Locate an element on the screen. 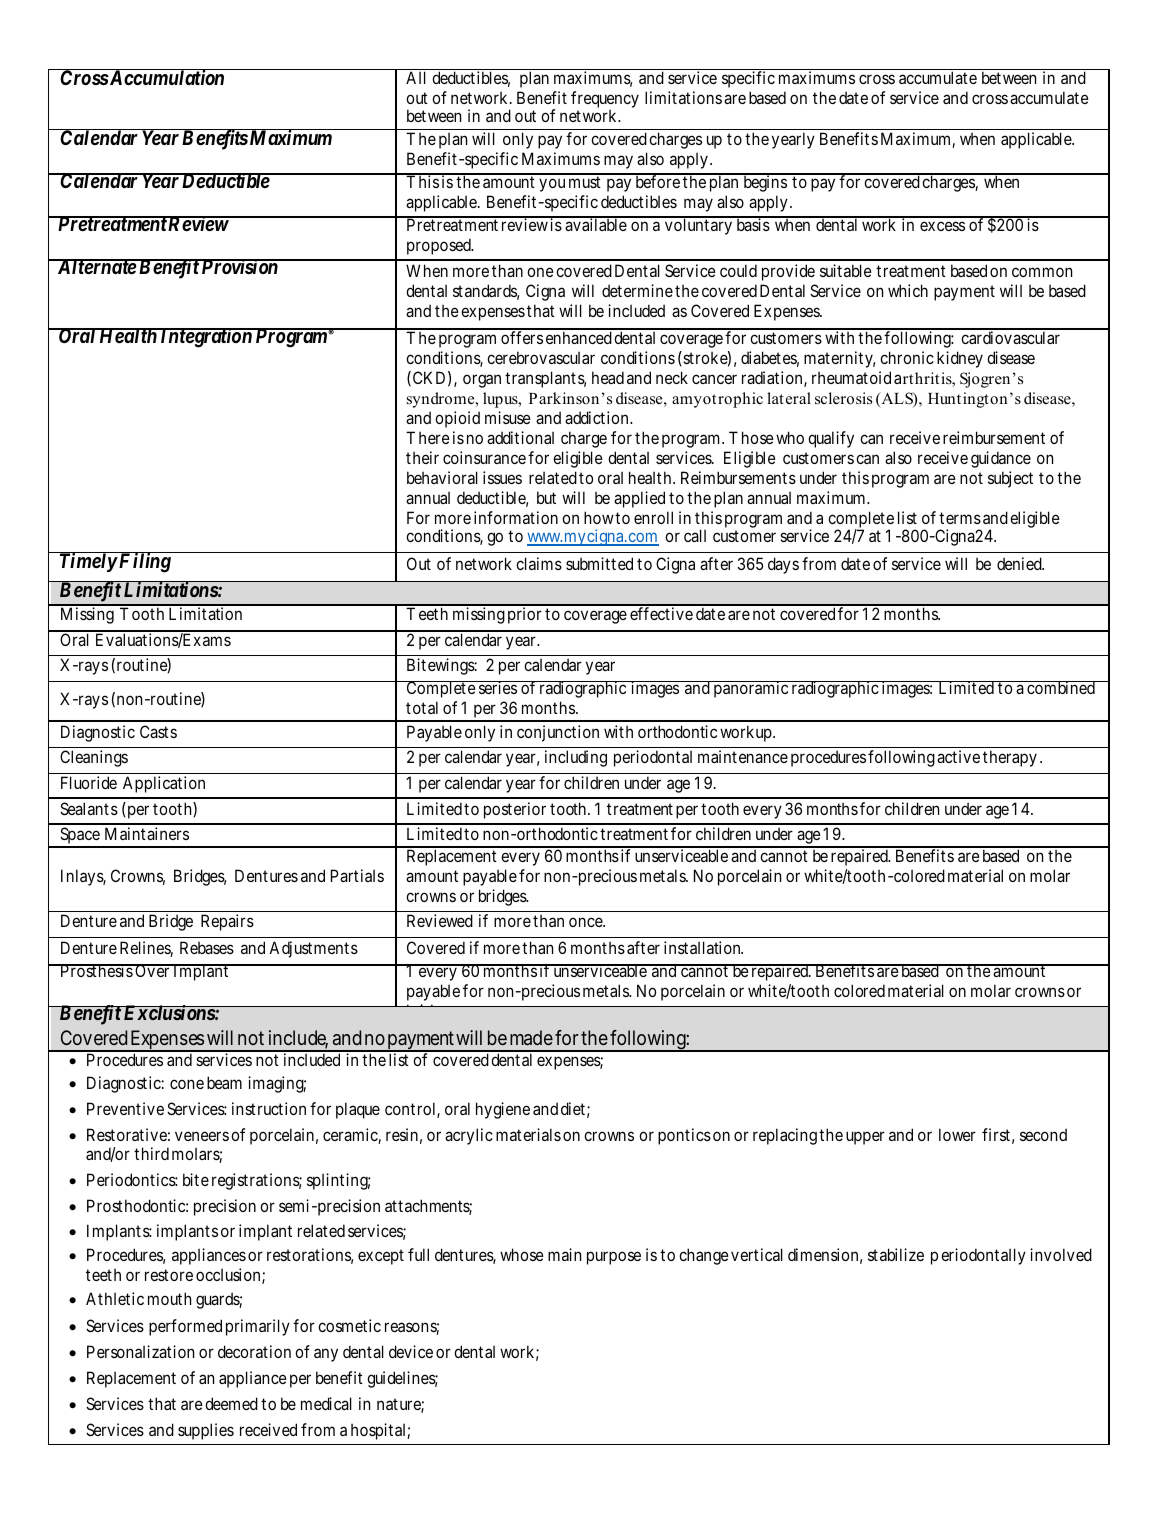 The image size is (1171, 1516). excess is located at coordinates (942, 226).
